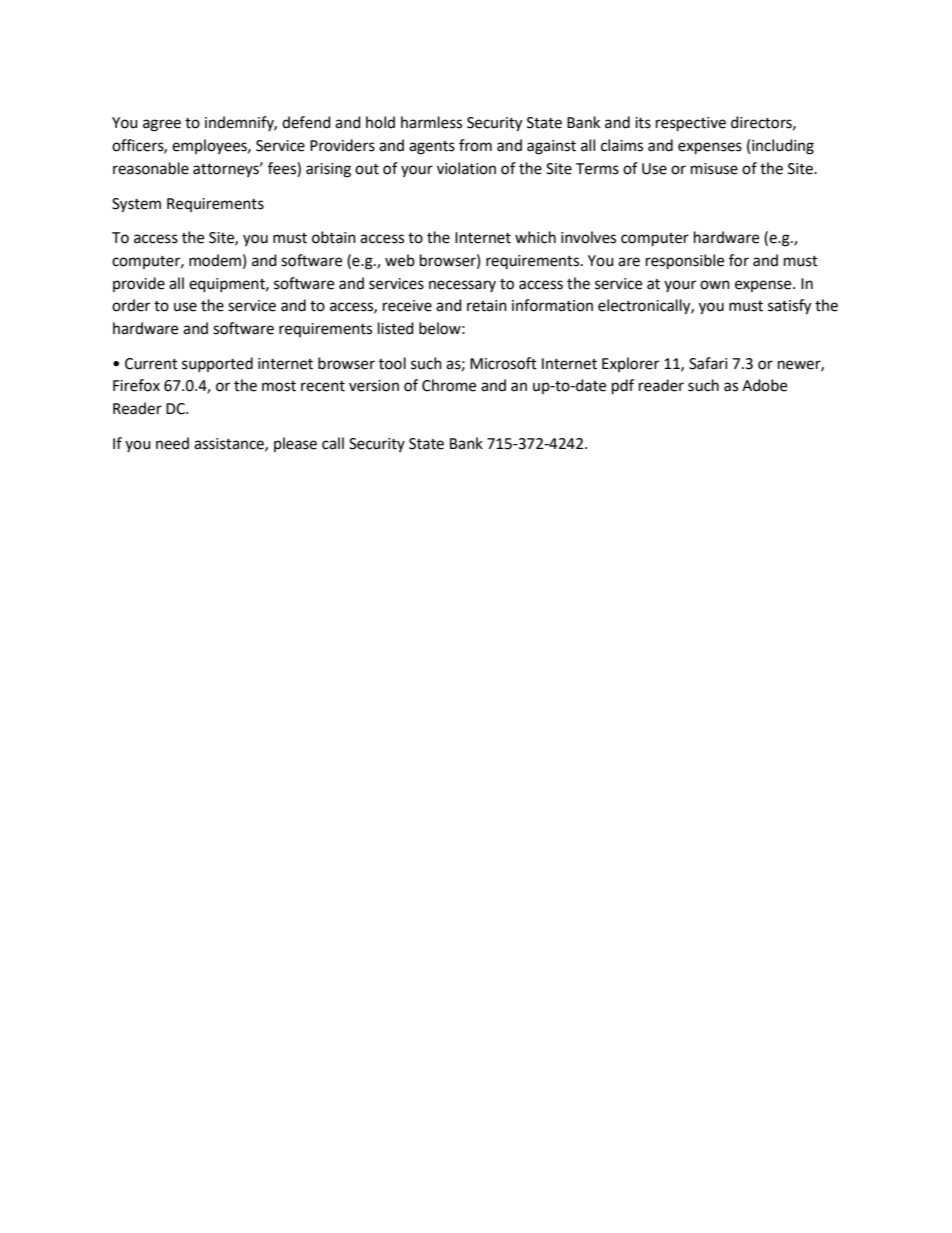  Describe the element at coordinates (136, 205) in the image. I see `System` at that location.
